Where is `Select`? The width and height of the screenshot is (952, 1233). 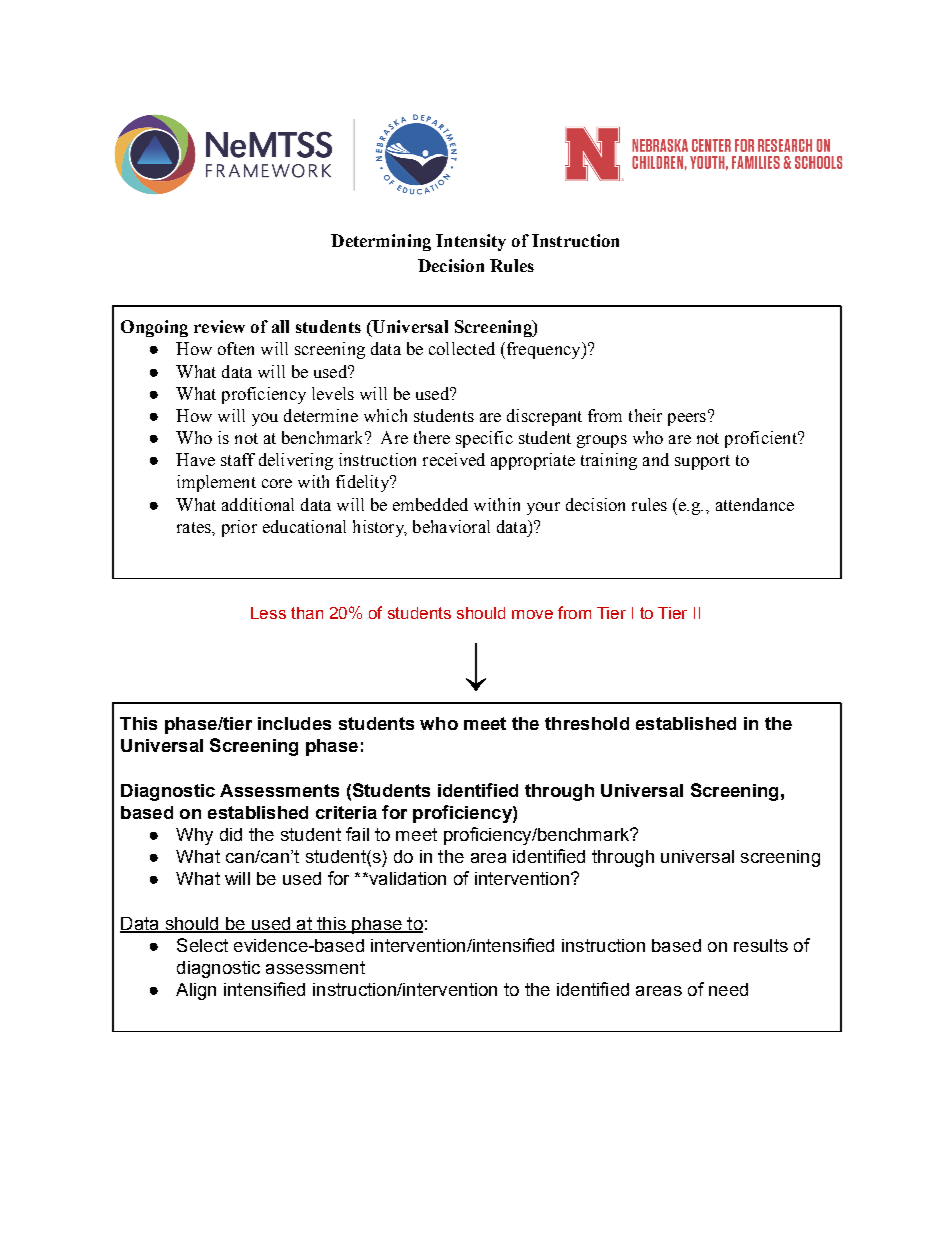
Select is located at coordinates (202, 945).
